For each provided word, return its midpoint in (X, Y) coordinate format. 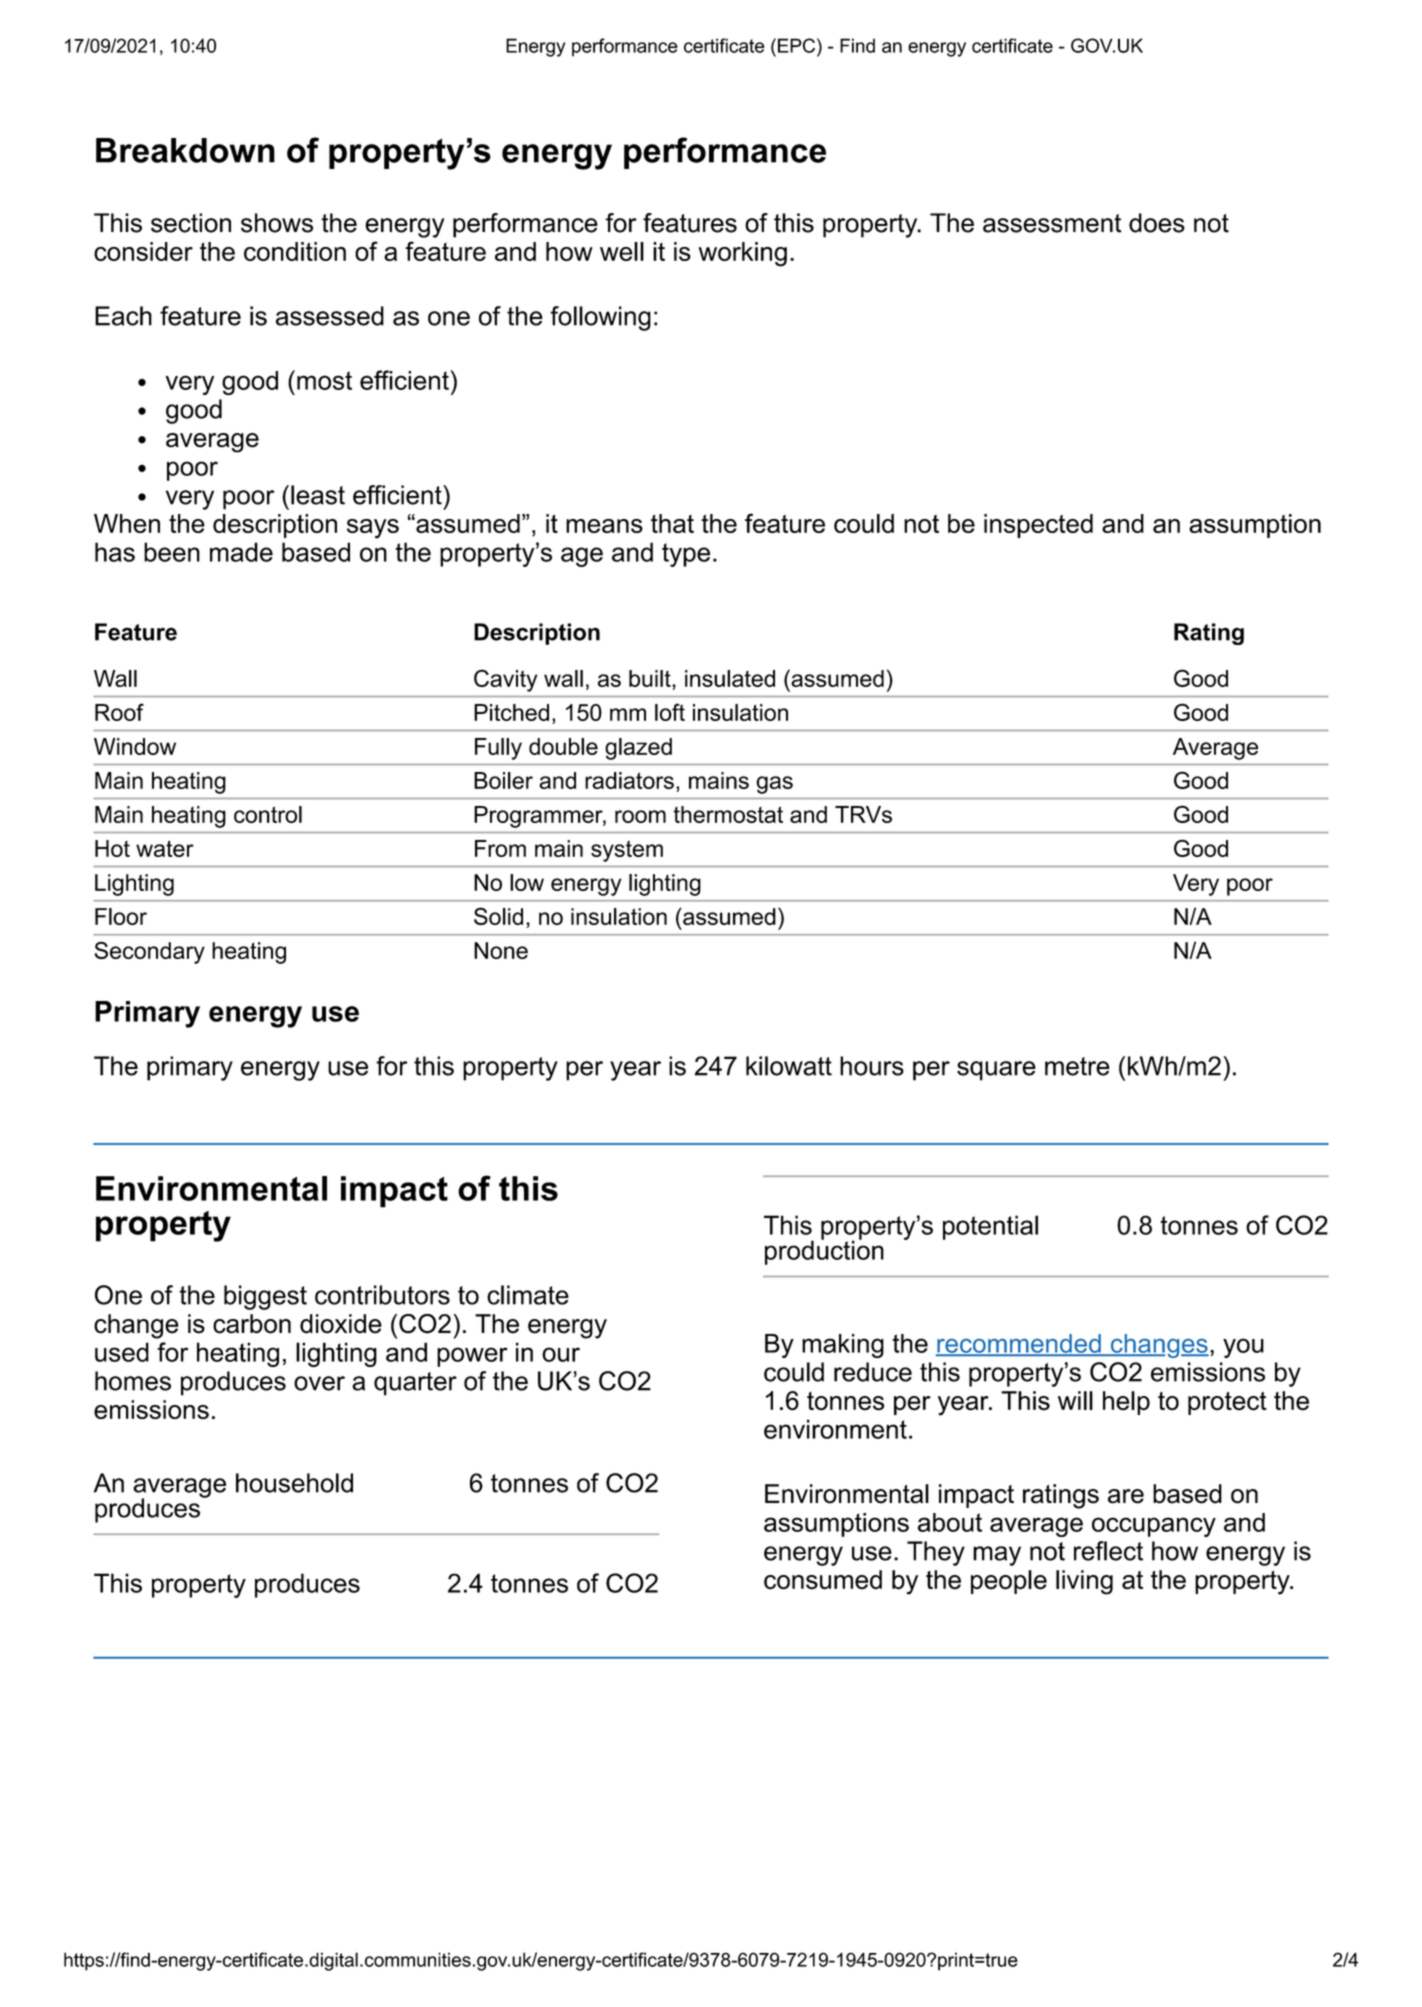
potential (990, 1227)
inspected (1038, 526)
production (824, 1251)
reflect (1108, 1551)
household (294, 1483)
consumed (823, 1580)
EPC (798, 45)
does (1157, 223)
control (268, 814)
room (640, 816)
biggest (265, 1297)
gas (774, 785)
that (672, 523)
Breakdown (185, 150)
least (318, 495)
